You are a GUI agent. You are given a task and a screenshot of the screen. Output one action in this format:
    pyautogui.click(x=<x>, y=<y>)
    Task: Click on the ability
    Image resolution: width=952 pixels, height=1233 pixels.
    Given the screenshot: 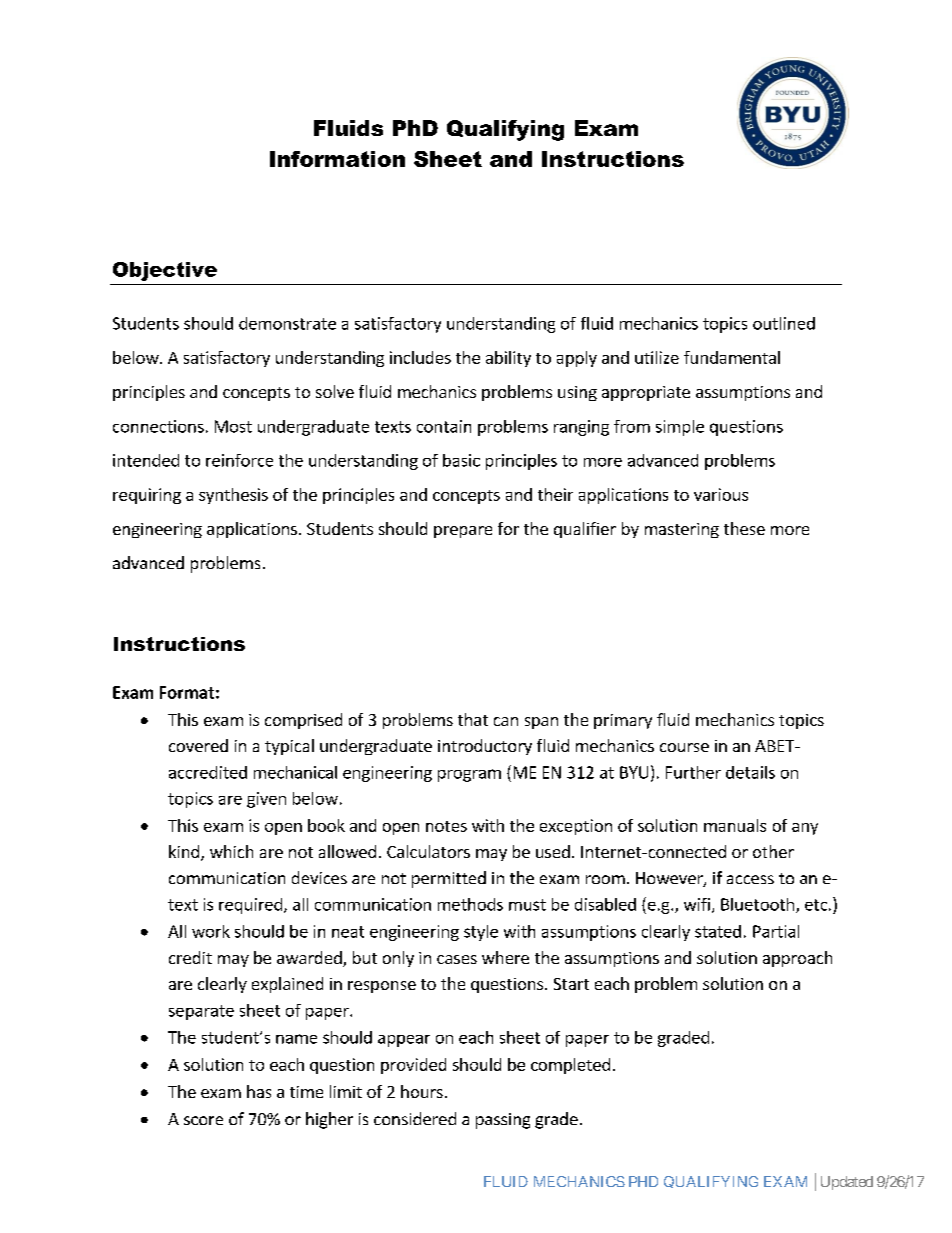 What is the action you would take?
    pyautogui.click(x=508, y=359)
